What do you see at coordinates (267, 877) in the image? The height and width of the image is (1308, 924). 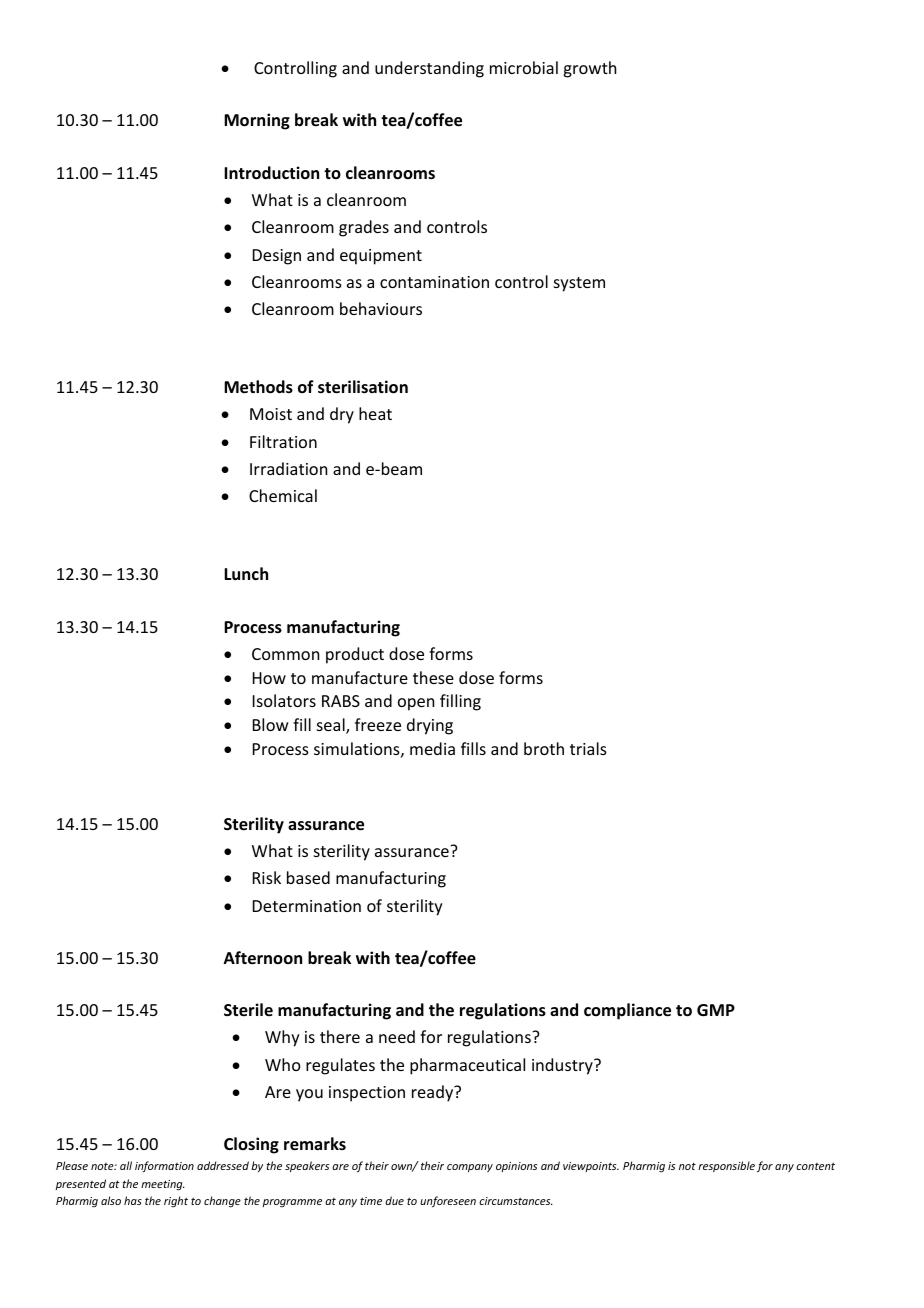 I see `Risk` at bounding box center [267, 877].
